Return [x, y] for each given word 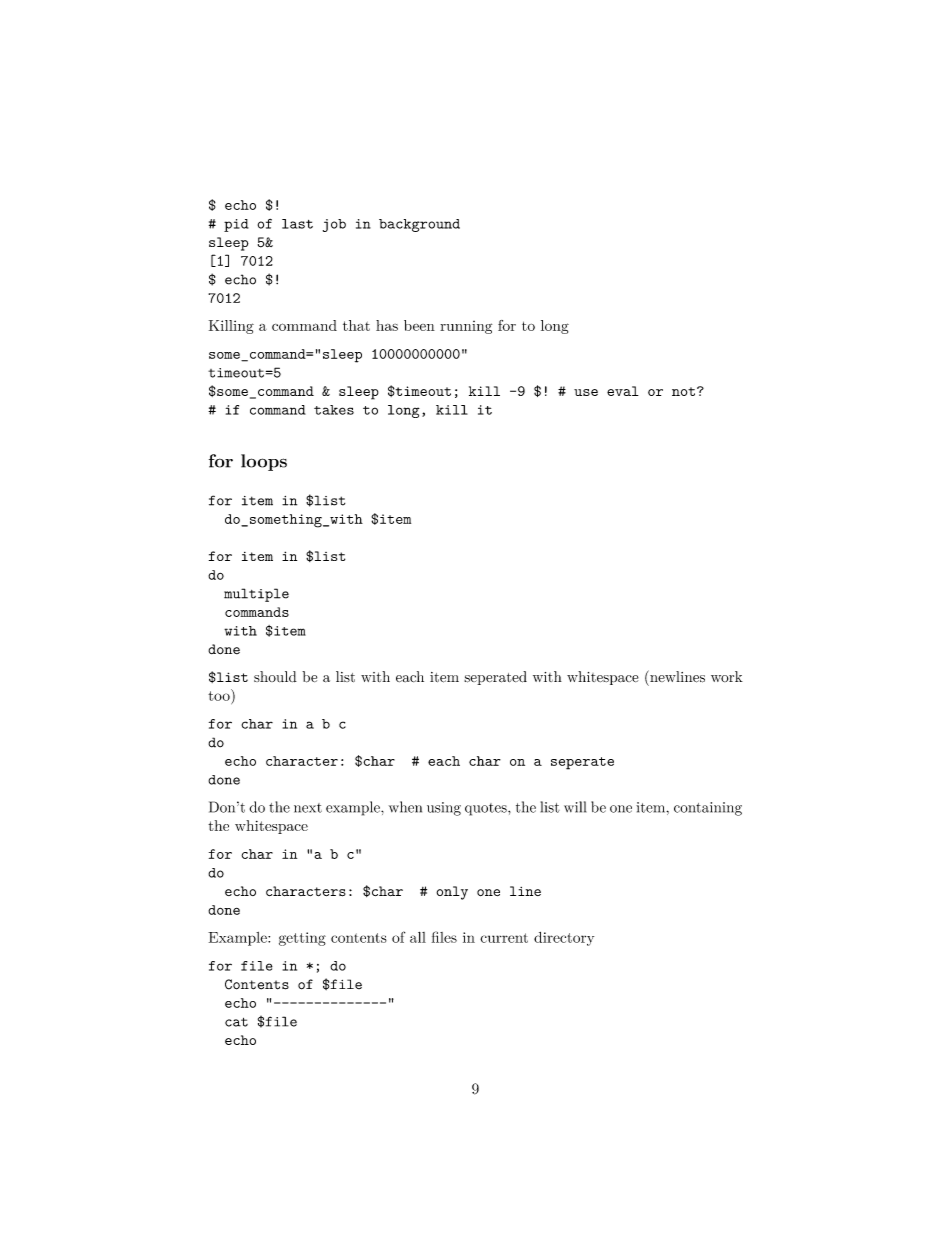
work [727, 676]
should [275, 676]
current [504, 938]
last [297, 224]
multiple [256, 595]
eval [623, 391]
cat [236, 1022]
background [419, 225]
